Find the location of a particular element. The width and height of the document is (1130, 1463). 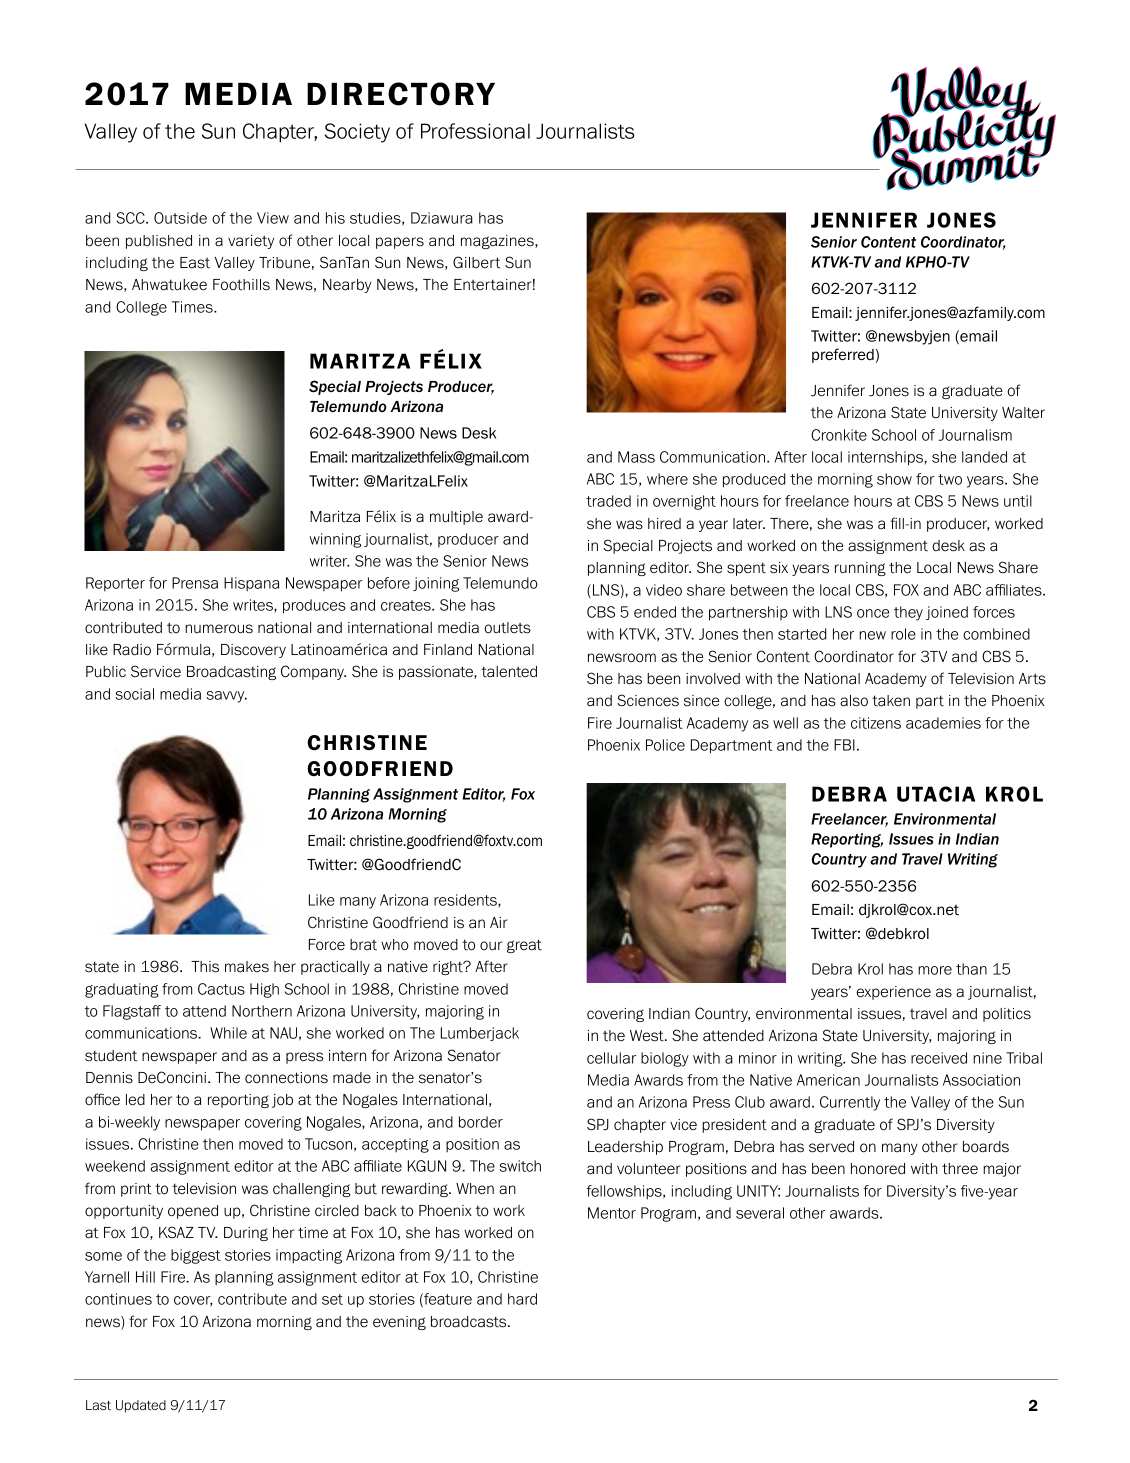

savvy is located at coordinates (226, 697).
